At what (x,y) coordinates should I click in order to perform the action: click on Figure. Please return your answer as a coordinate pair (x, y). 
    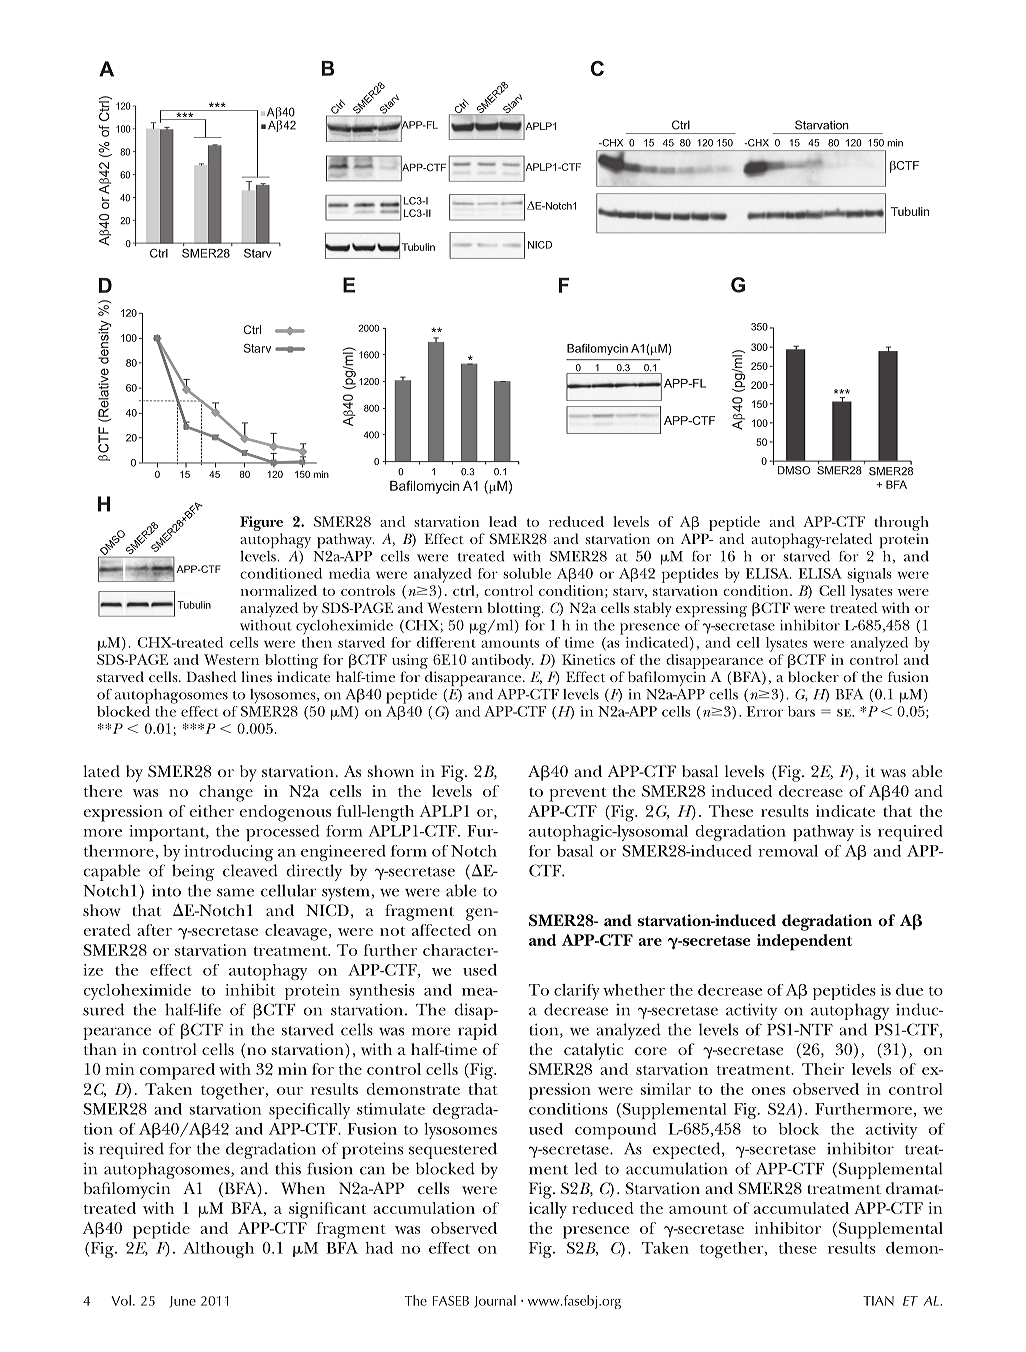
    Looking at the image, I should click on (261, 523).
